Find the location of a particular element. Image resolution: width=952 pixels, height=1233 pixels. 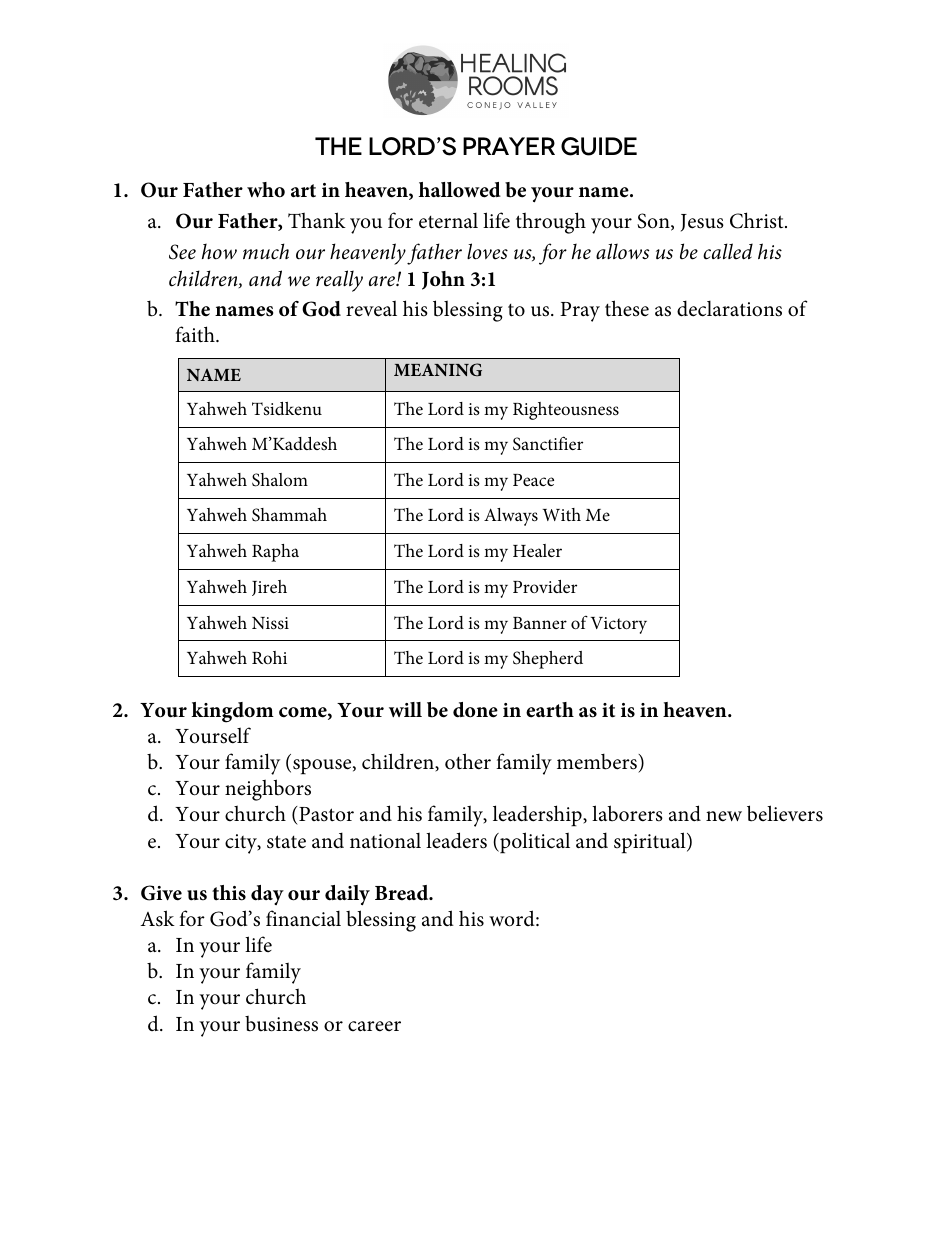

hallowed is located at coordinates (460, 190).
